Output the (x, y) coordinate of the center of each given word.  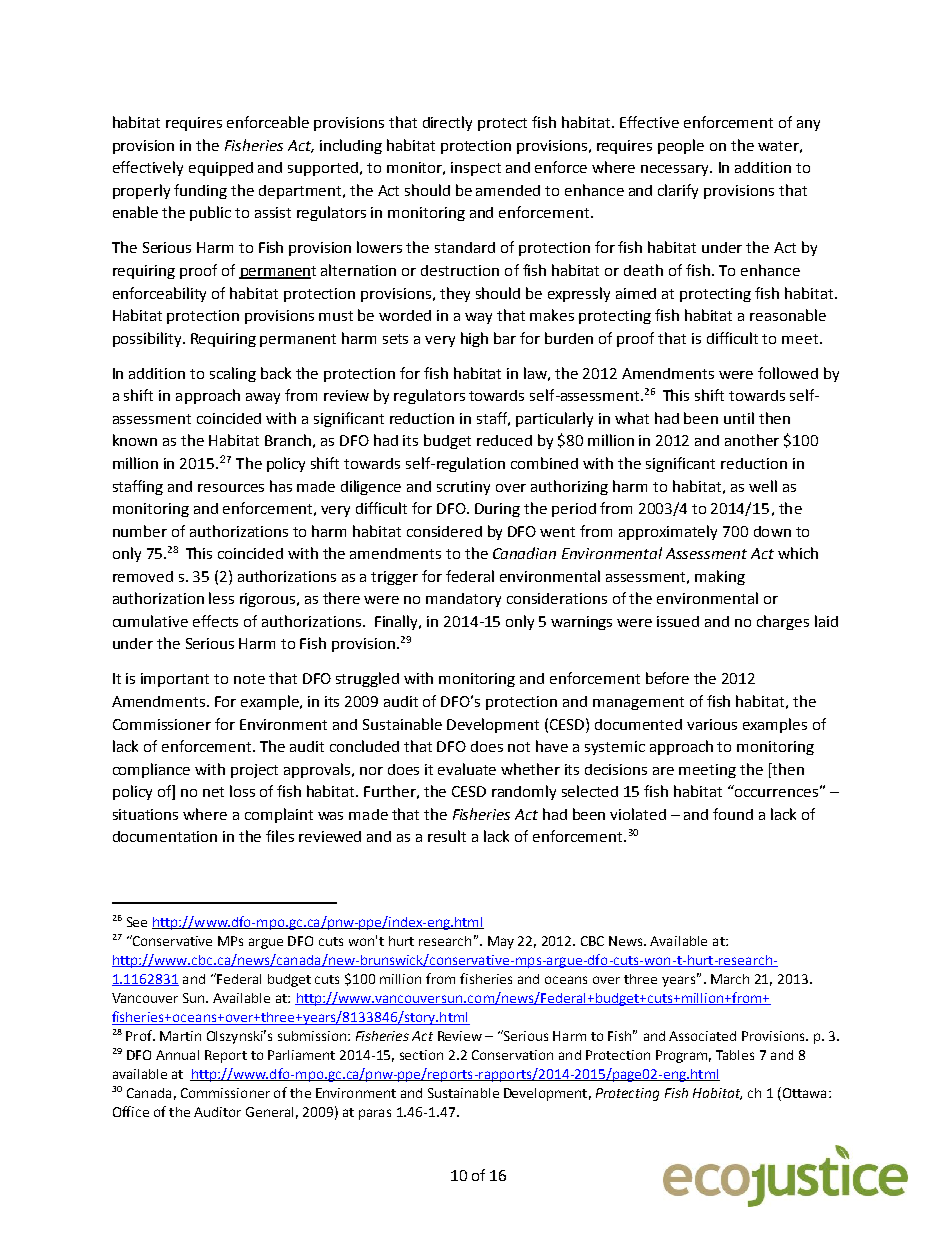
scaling (233, 374)
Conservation (512, 1055)
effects (215, 621)
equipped (221, 169)
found (733, 814)
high (474, 339)
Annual (177, 1055)
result (447, 836)
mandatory (463, 600)
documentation (165, 836)
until (739, 418)
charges (783, 622)
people (681, 146)
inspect (476, 169)
